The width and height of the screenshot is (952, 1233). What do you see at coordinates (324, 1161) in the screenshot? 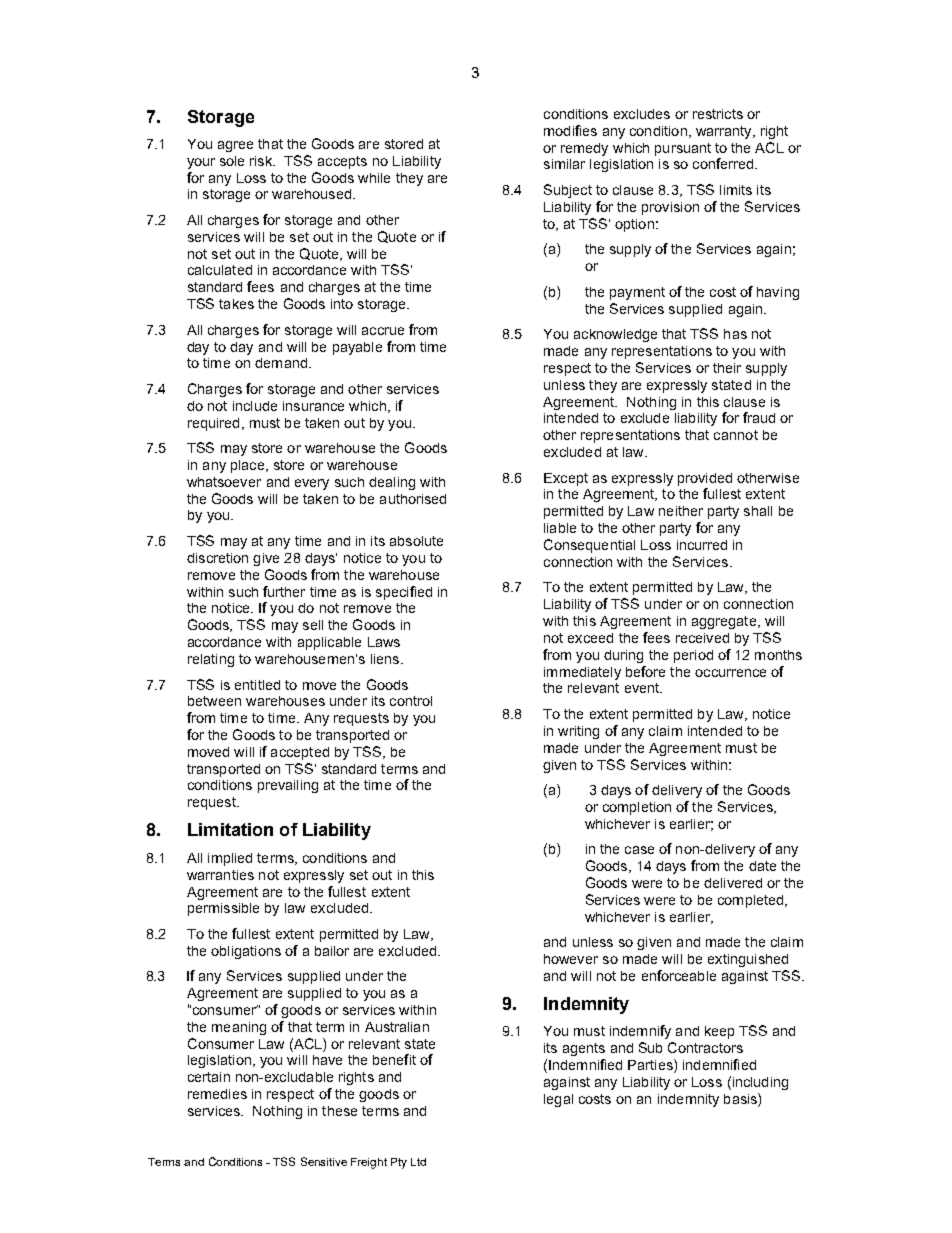
I see `Sensitive` at bounding box center [324, 1161].
